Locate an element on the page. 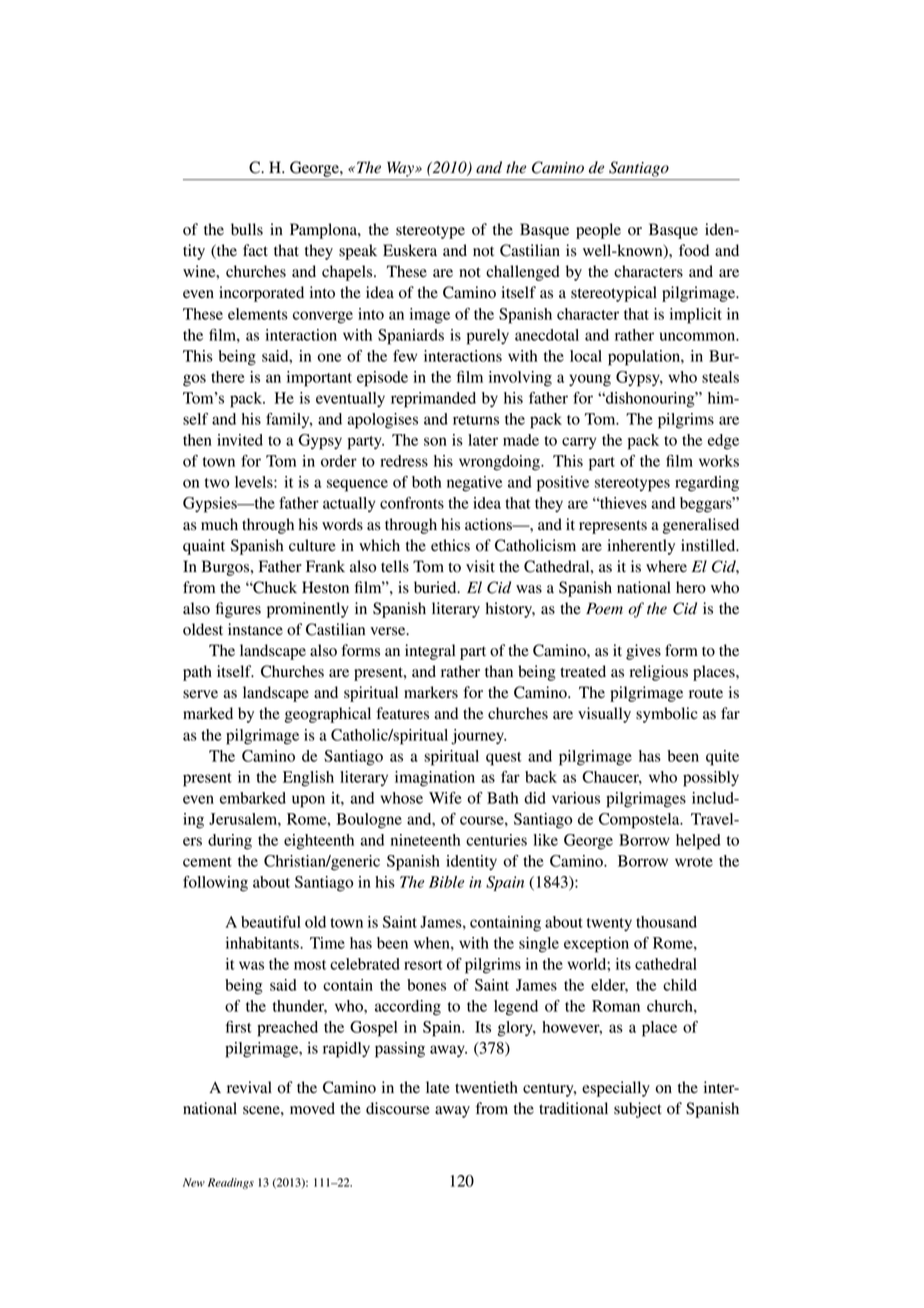 The height and width of the image is (1308, 924). gives is located at coordinates (643, 652).
